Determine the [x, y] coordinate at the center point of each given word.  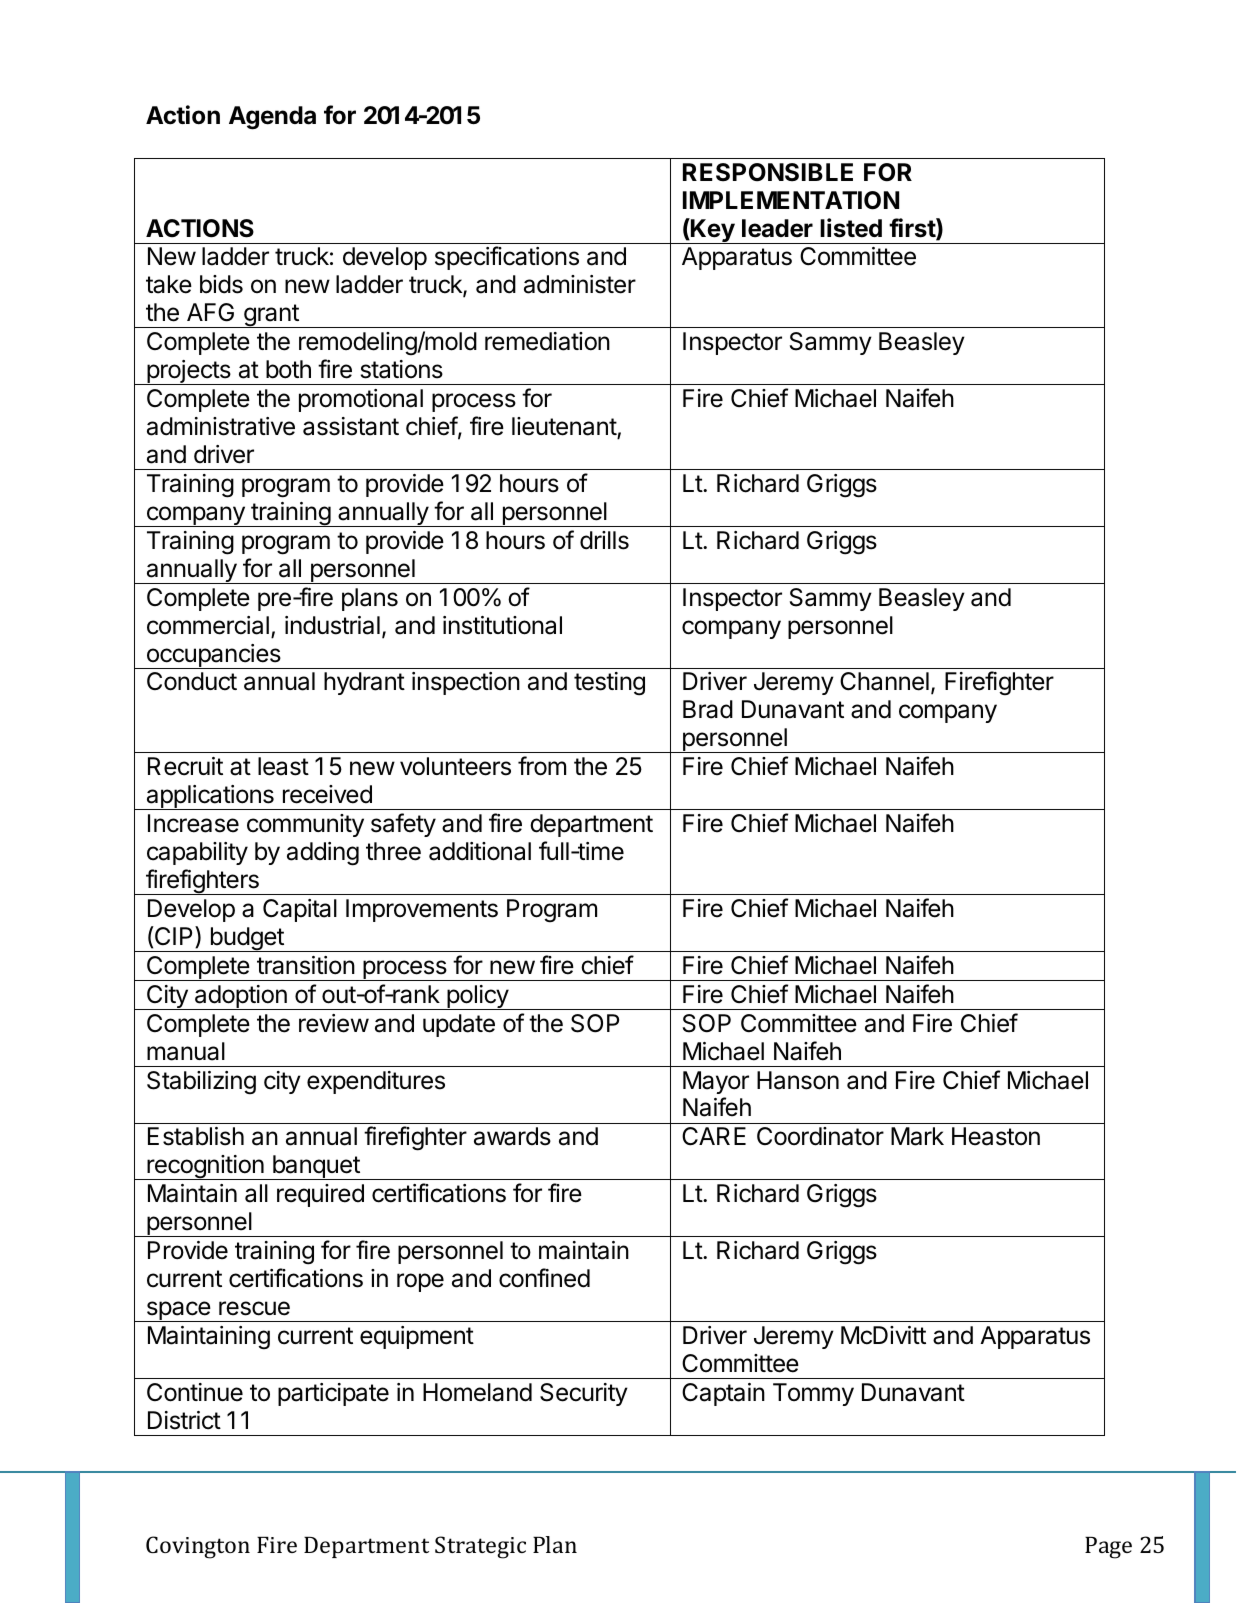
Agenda [272, 118]
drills [604, 540]
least [283, 766]
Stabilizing [201, 1083]
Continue [195, 1392]
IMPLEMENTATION [791, 200]
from [542, 766]
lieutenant [565, 428]
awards [512, 1136]
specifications [507, 258]
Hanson [798, 1080]
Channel [884, 681]
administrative [221, 426]
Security [584, 1394]
